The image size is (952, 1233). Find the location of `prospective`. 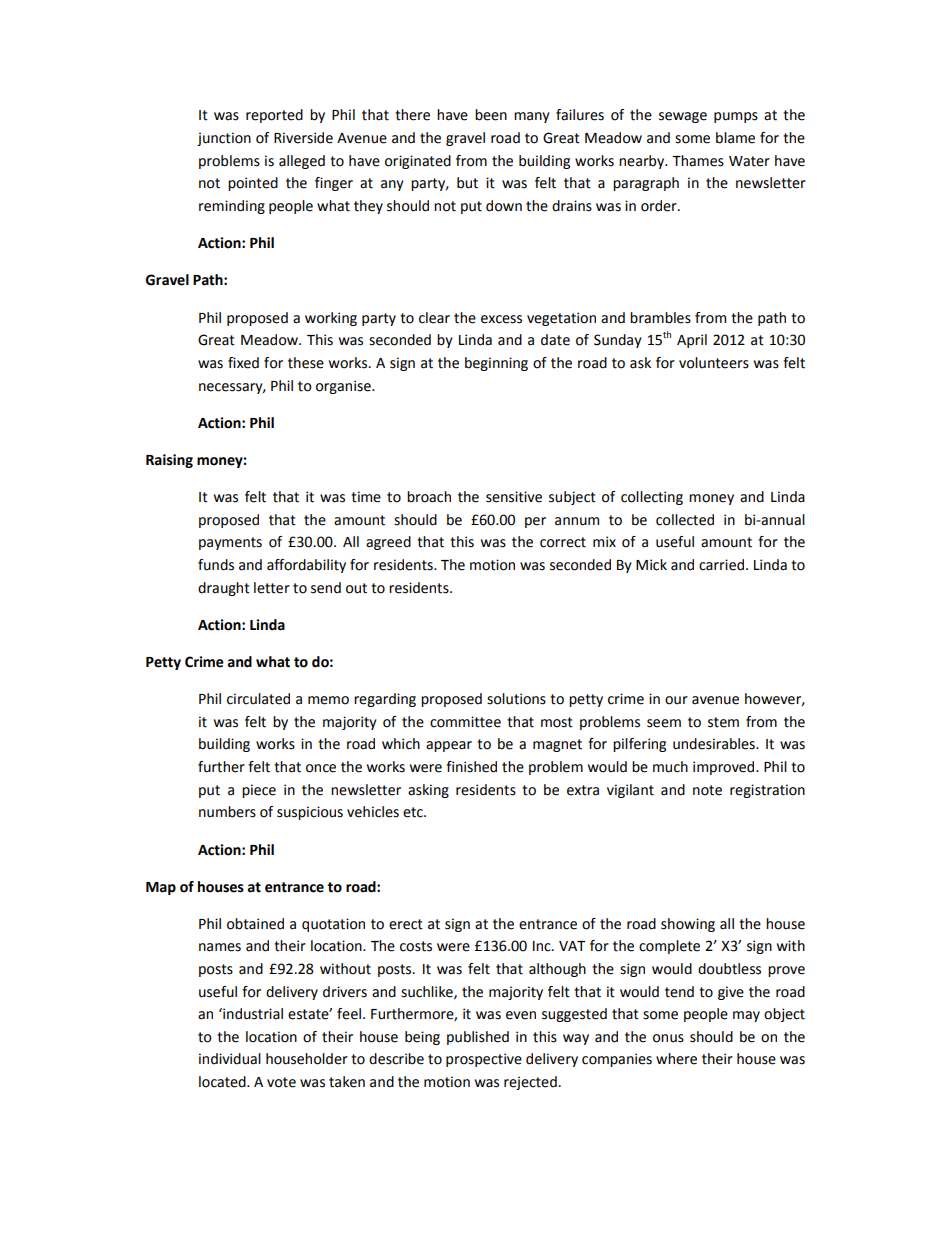

prospective is located at coordinates (484, 1060).
